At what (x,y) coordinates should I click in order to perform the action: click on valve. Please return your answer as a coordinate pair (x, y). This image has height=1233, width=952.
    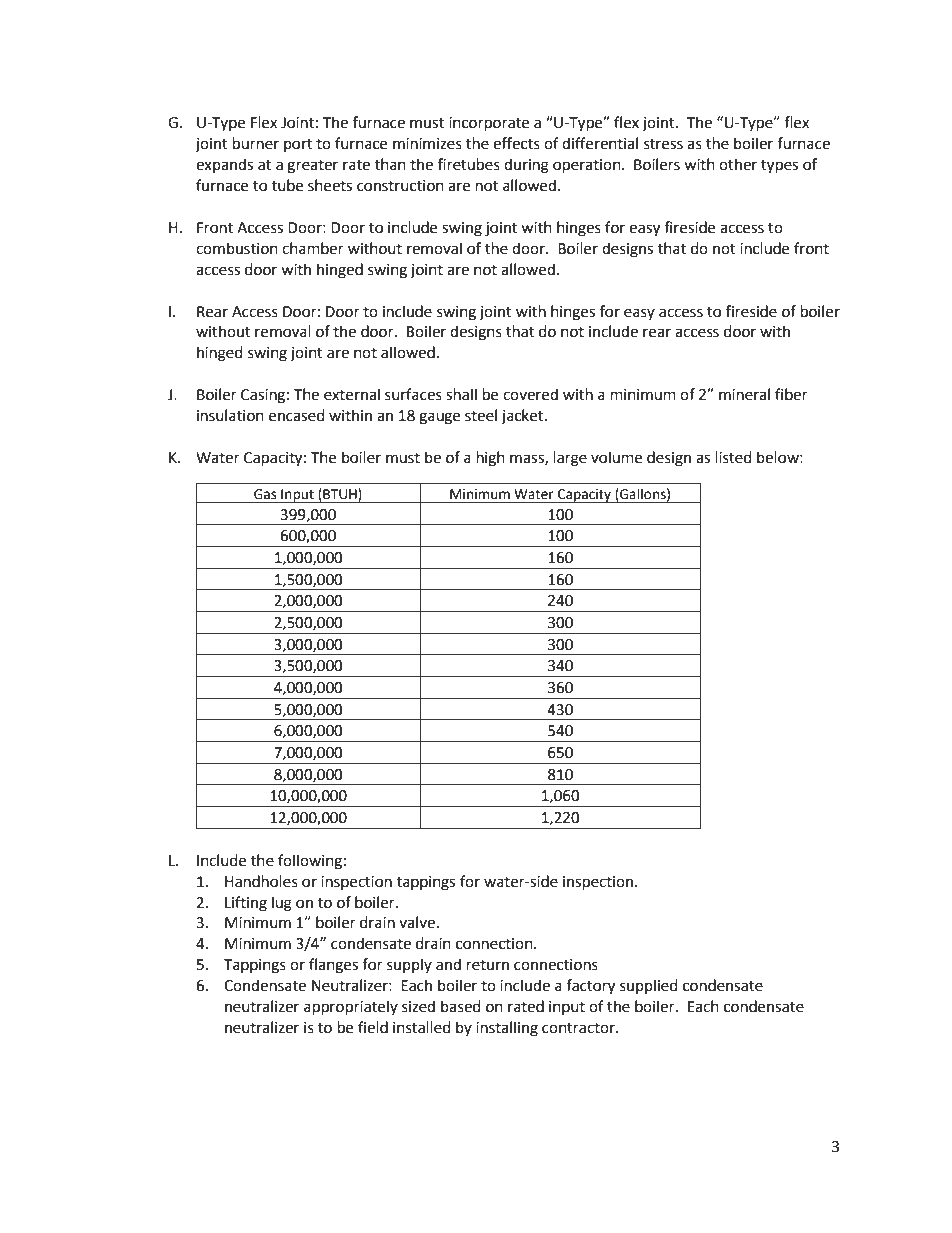
    Looking at the image, I should click on (417, 922).
